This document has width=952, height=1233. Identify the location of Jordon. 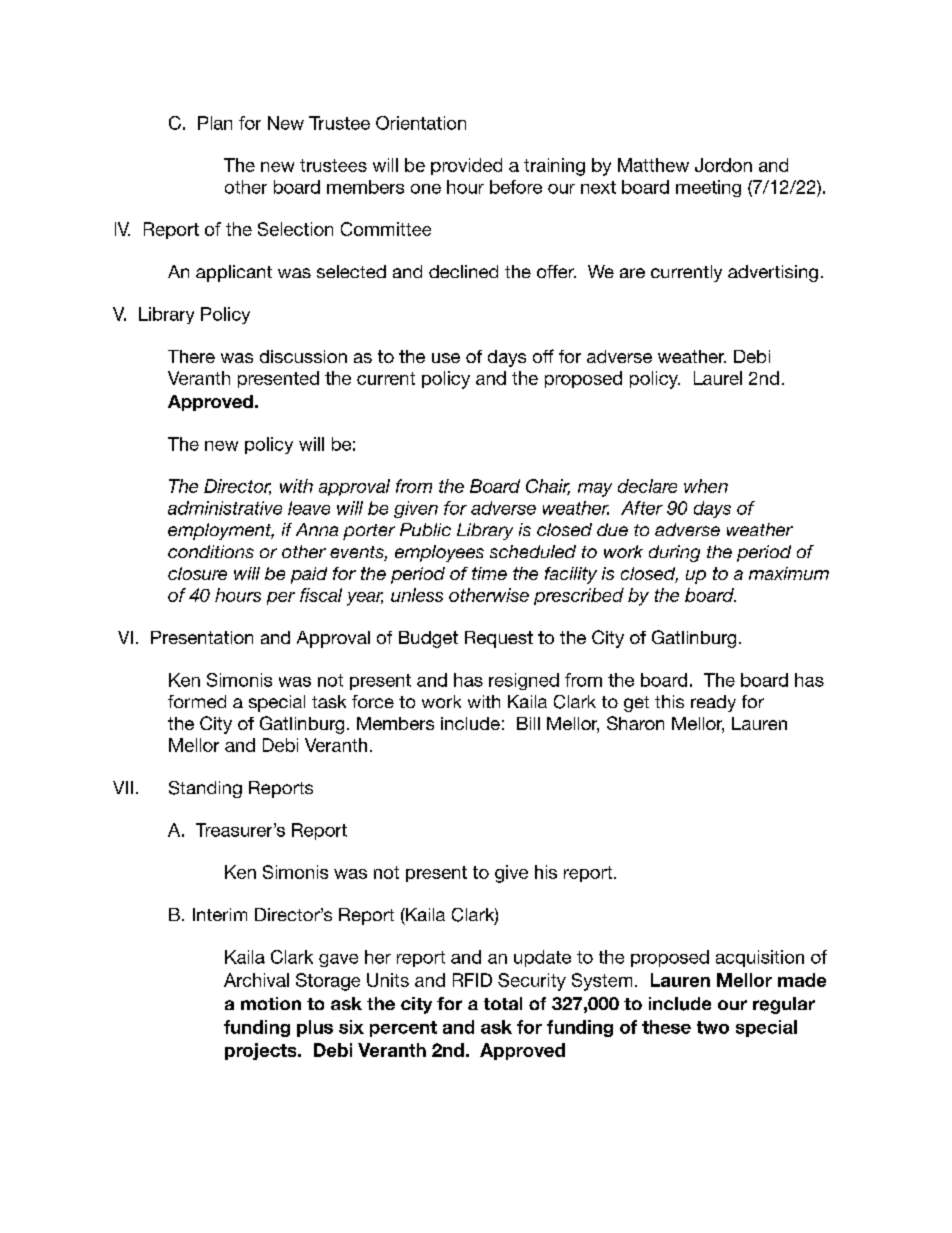
(723, 165).
